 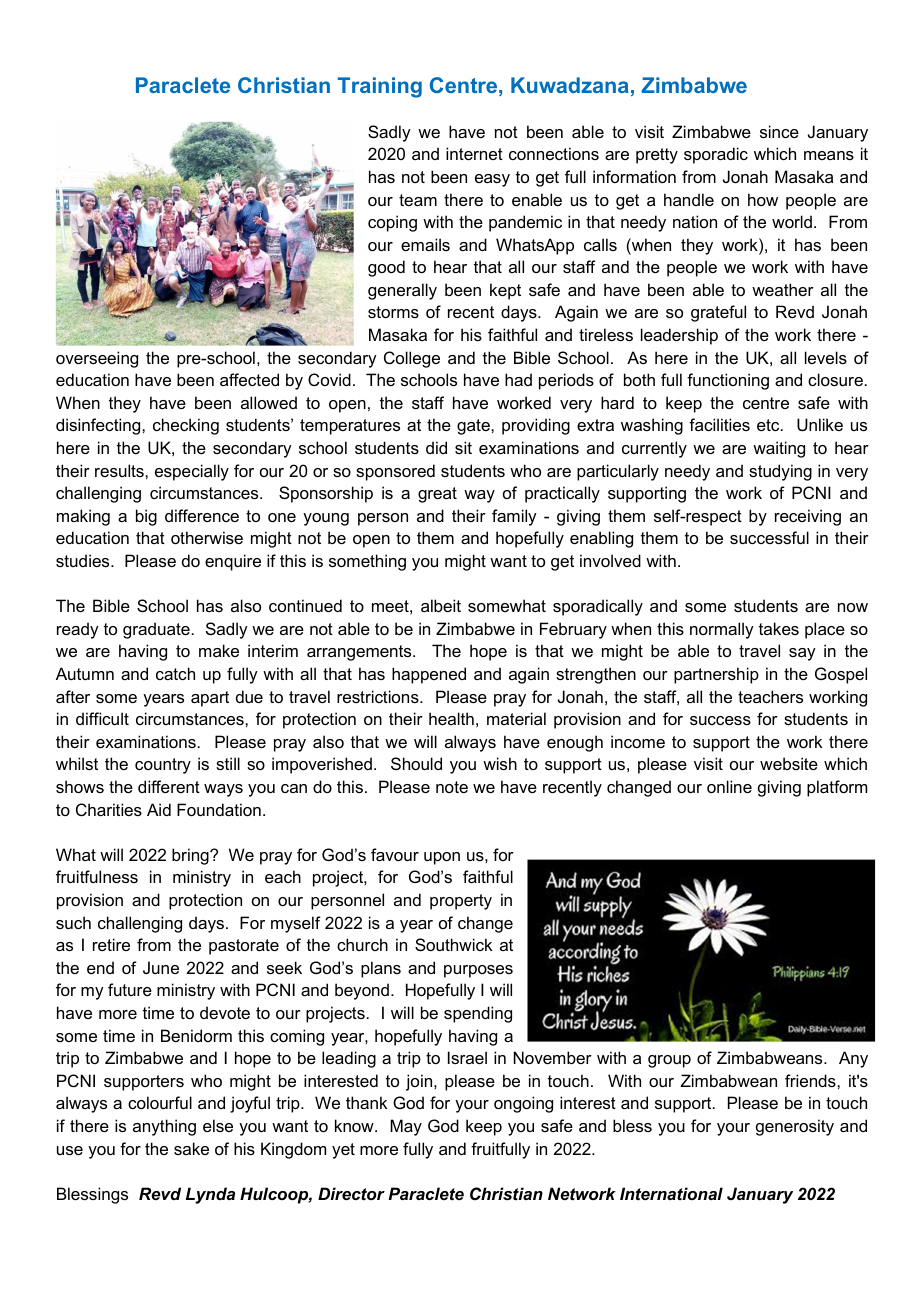 I want to click on internet, so click(x=474, y=153).
